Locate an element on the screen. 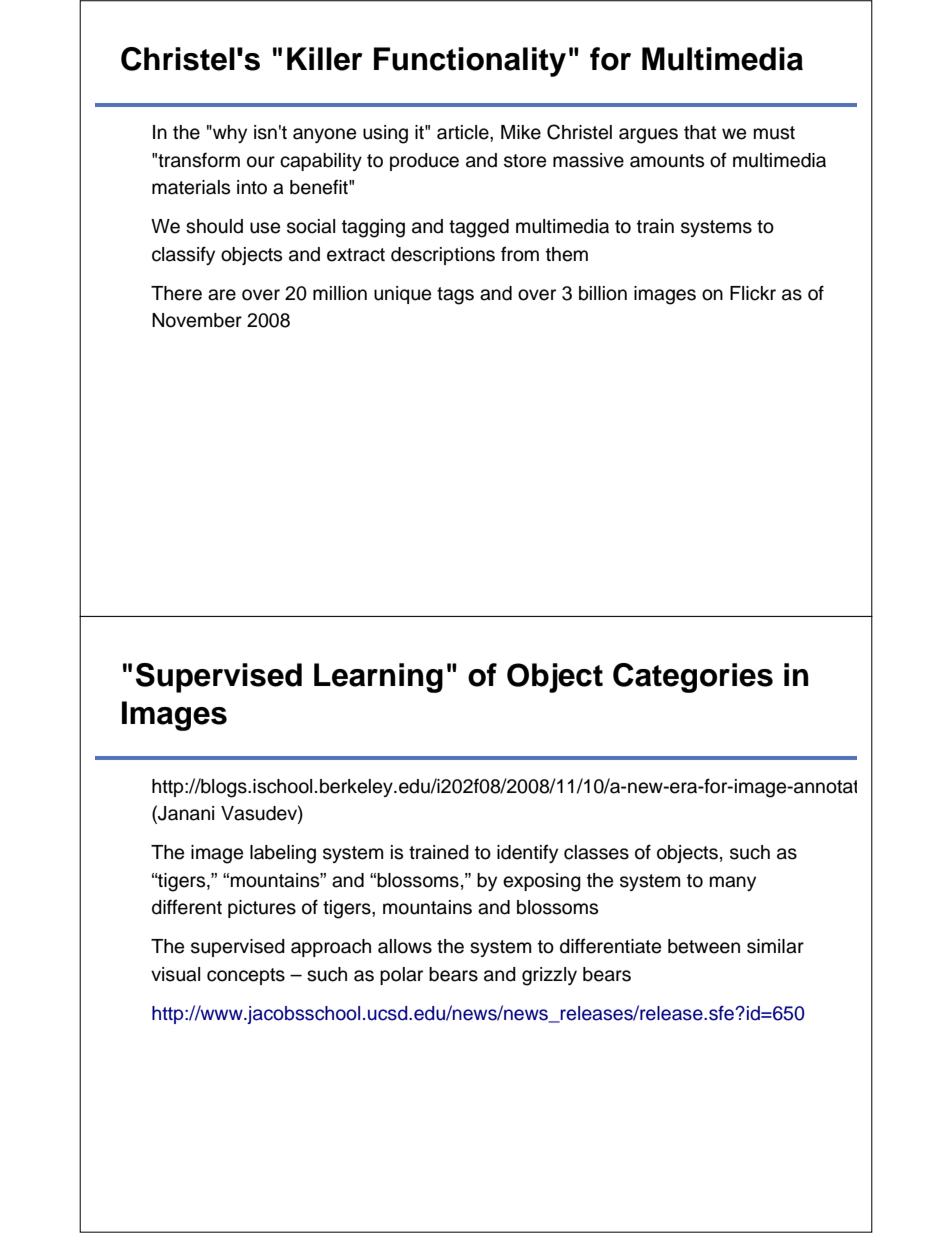 This screenshot has height=1233, width=952. tags is located at coordinates (455, 296).
